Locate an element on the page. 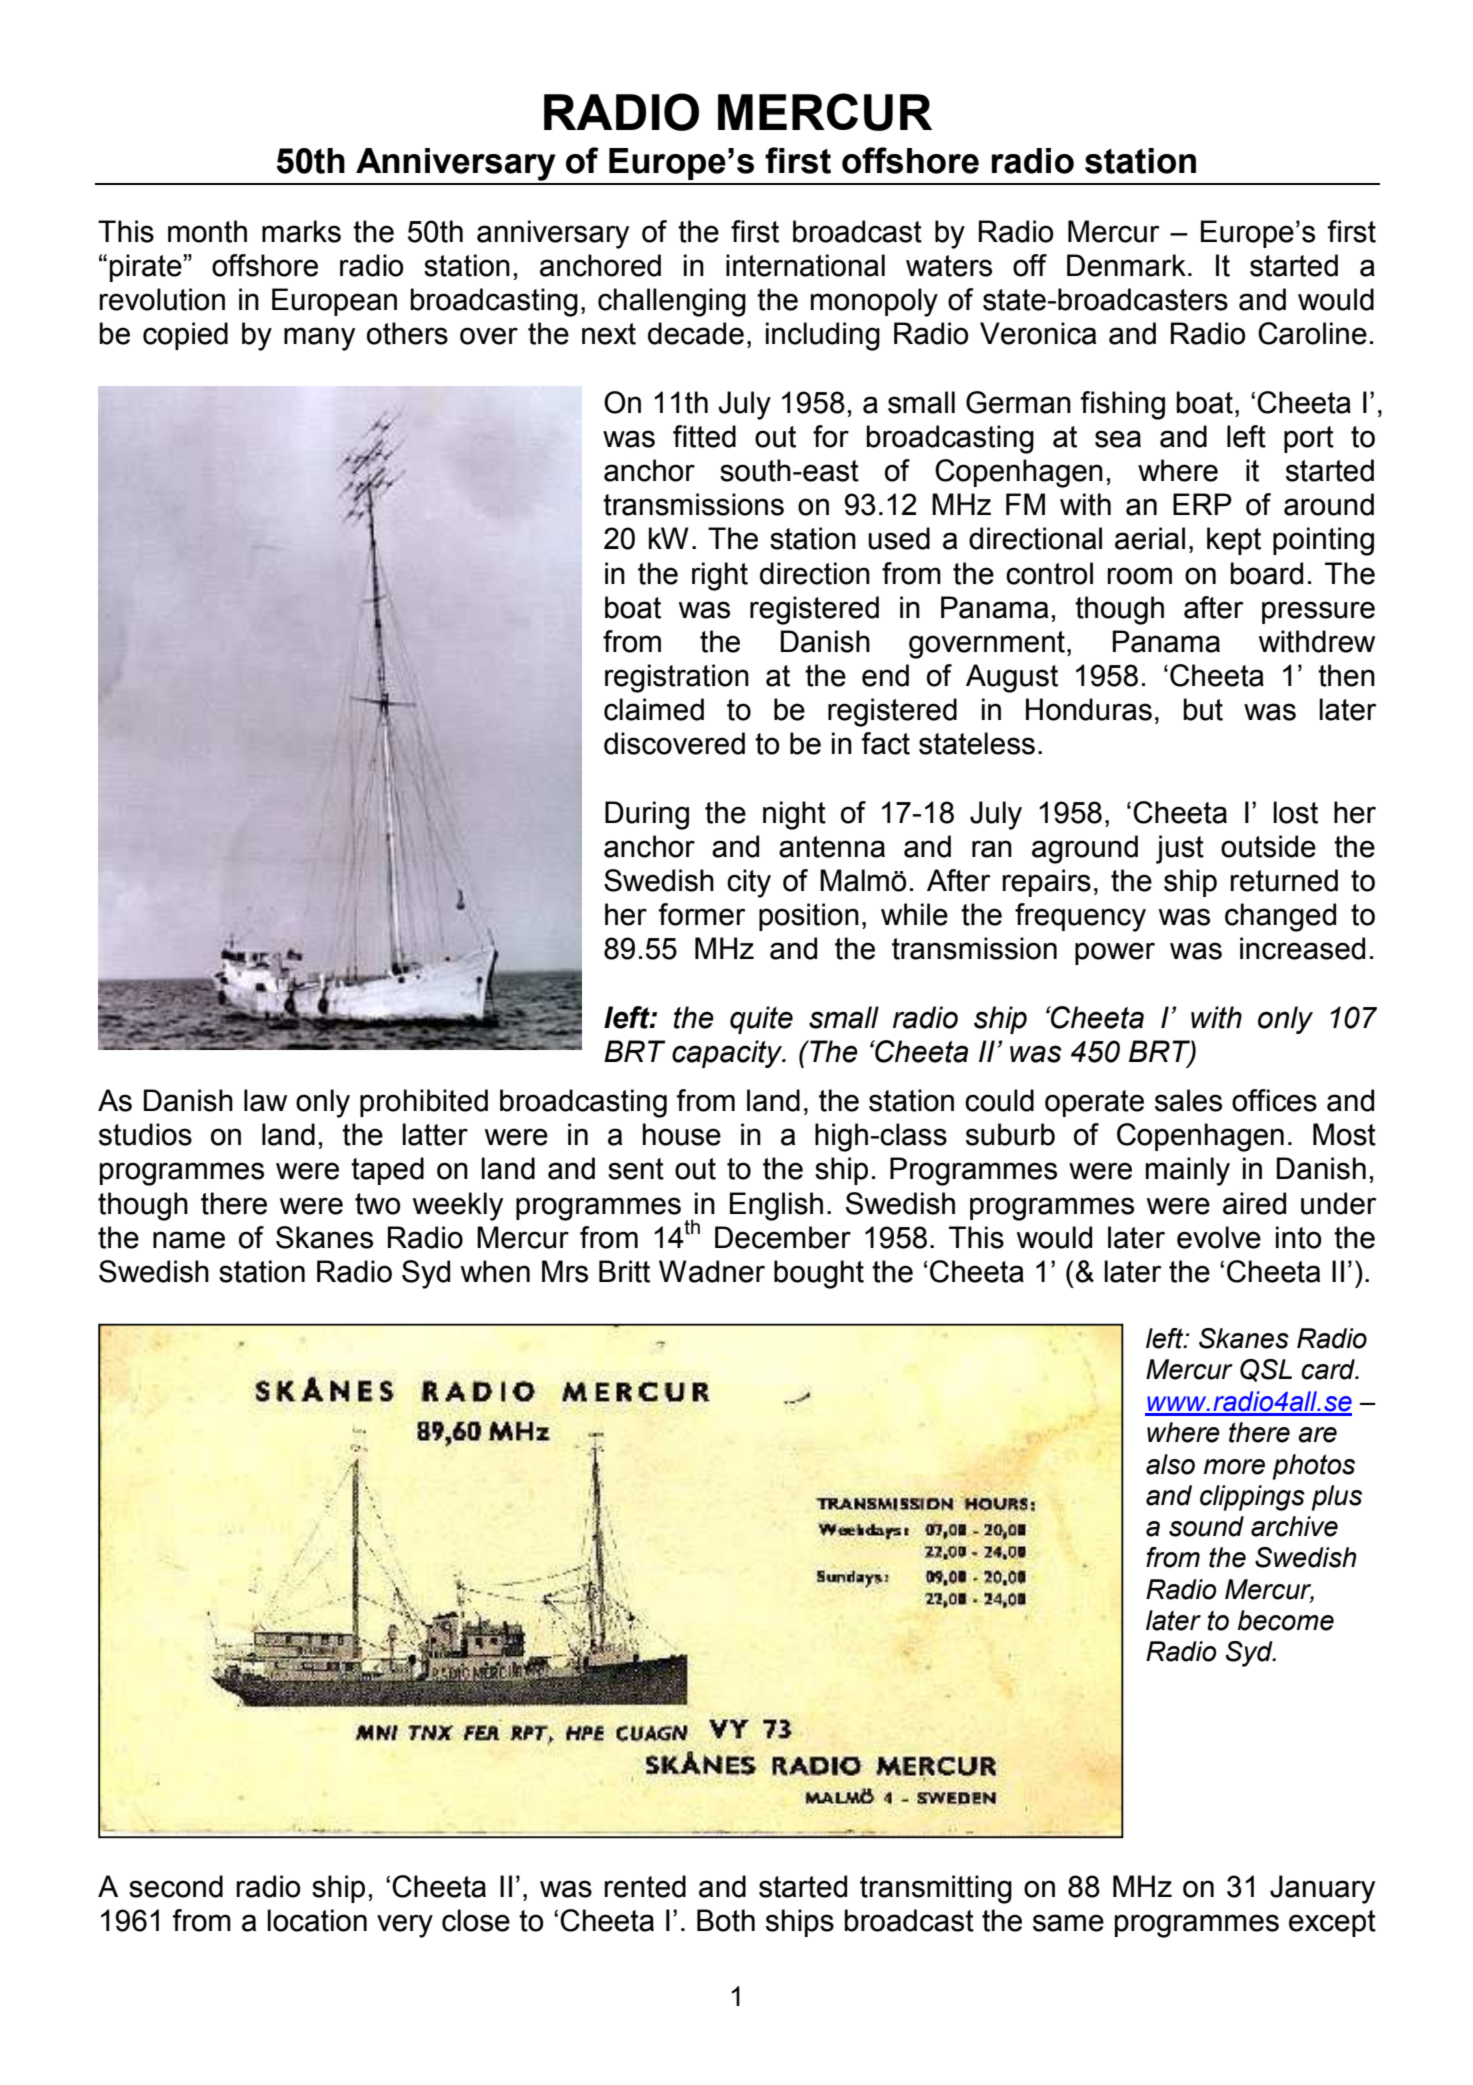 The image size is (1473, 2085). Both is located at coordinates (726, 1920).
